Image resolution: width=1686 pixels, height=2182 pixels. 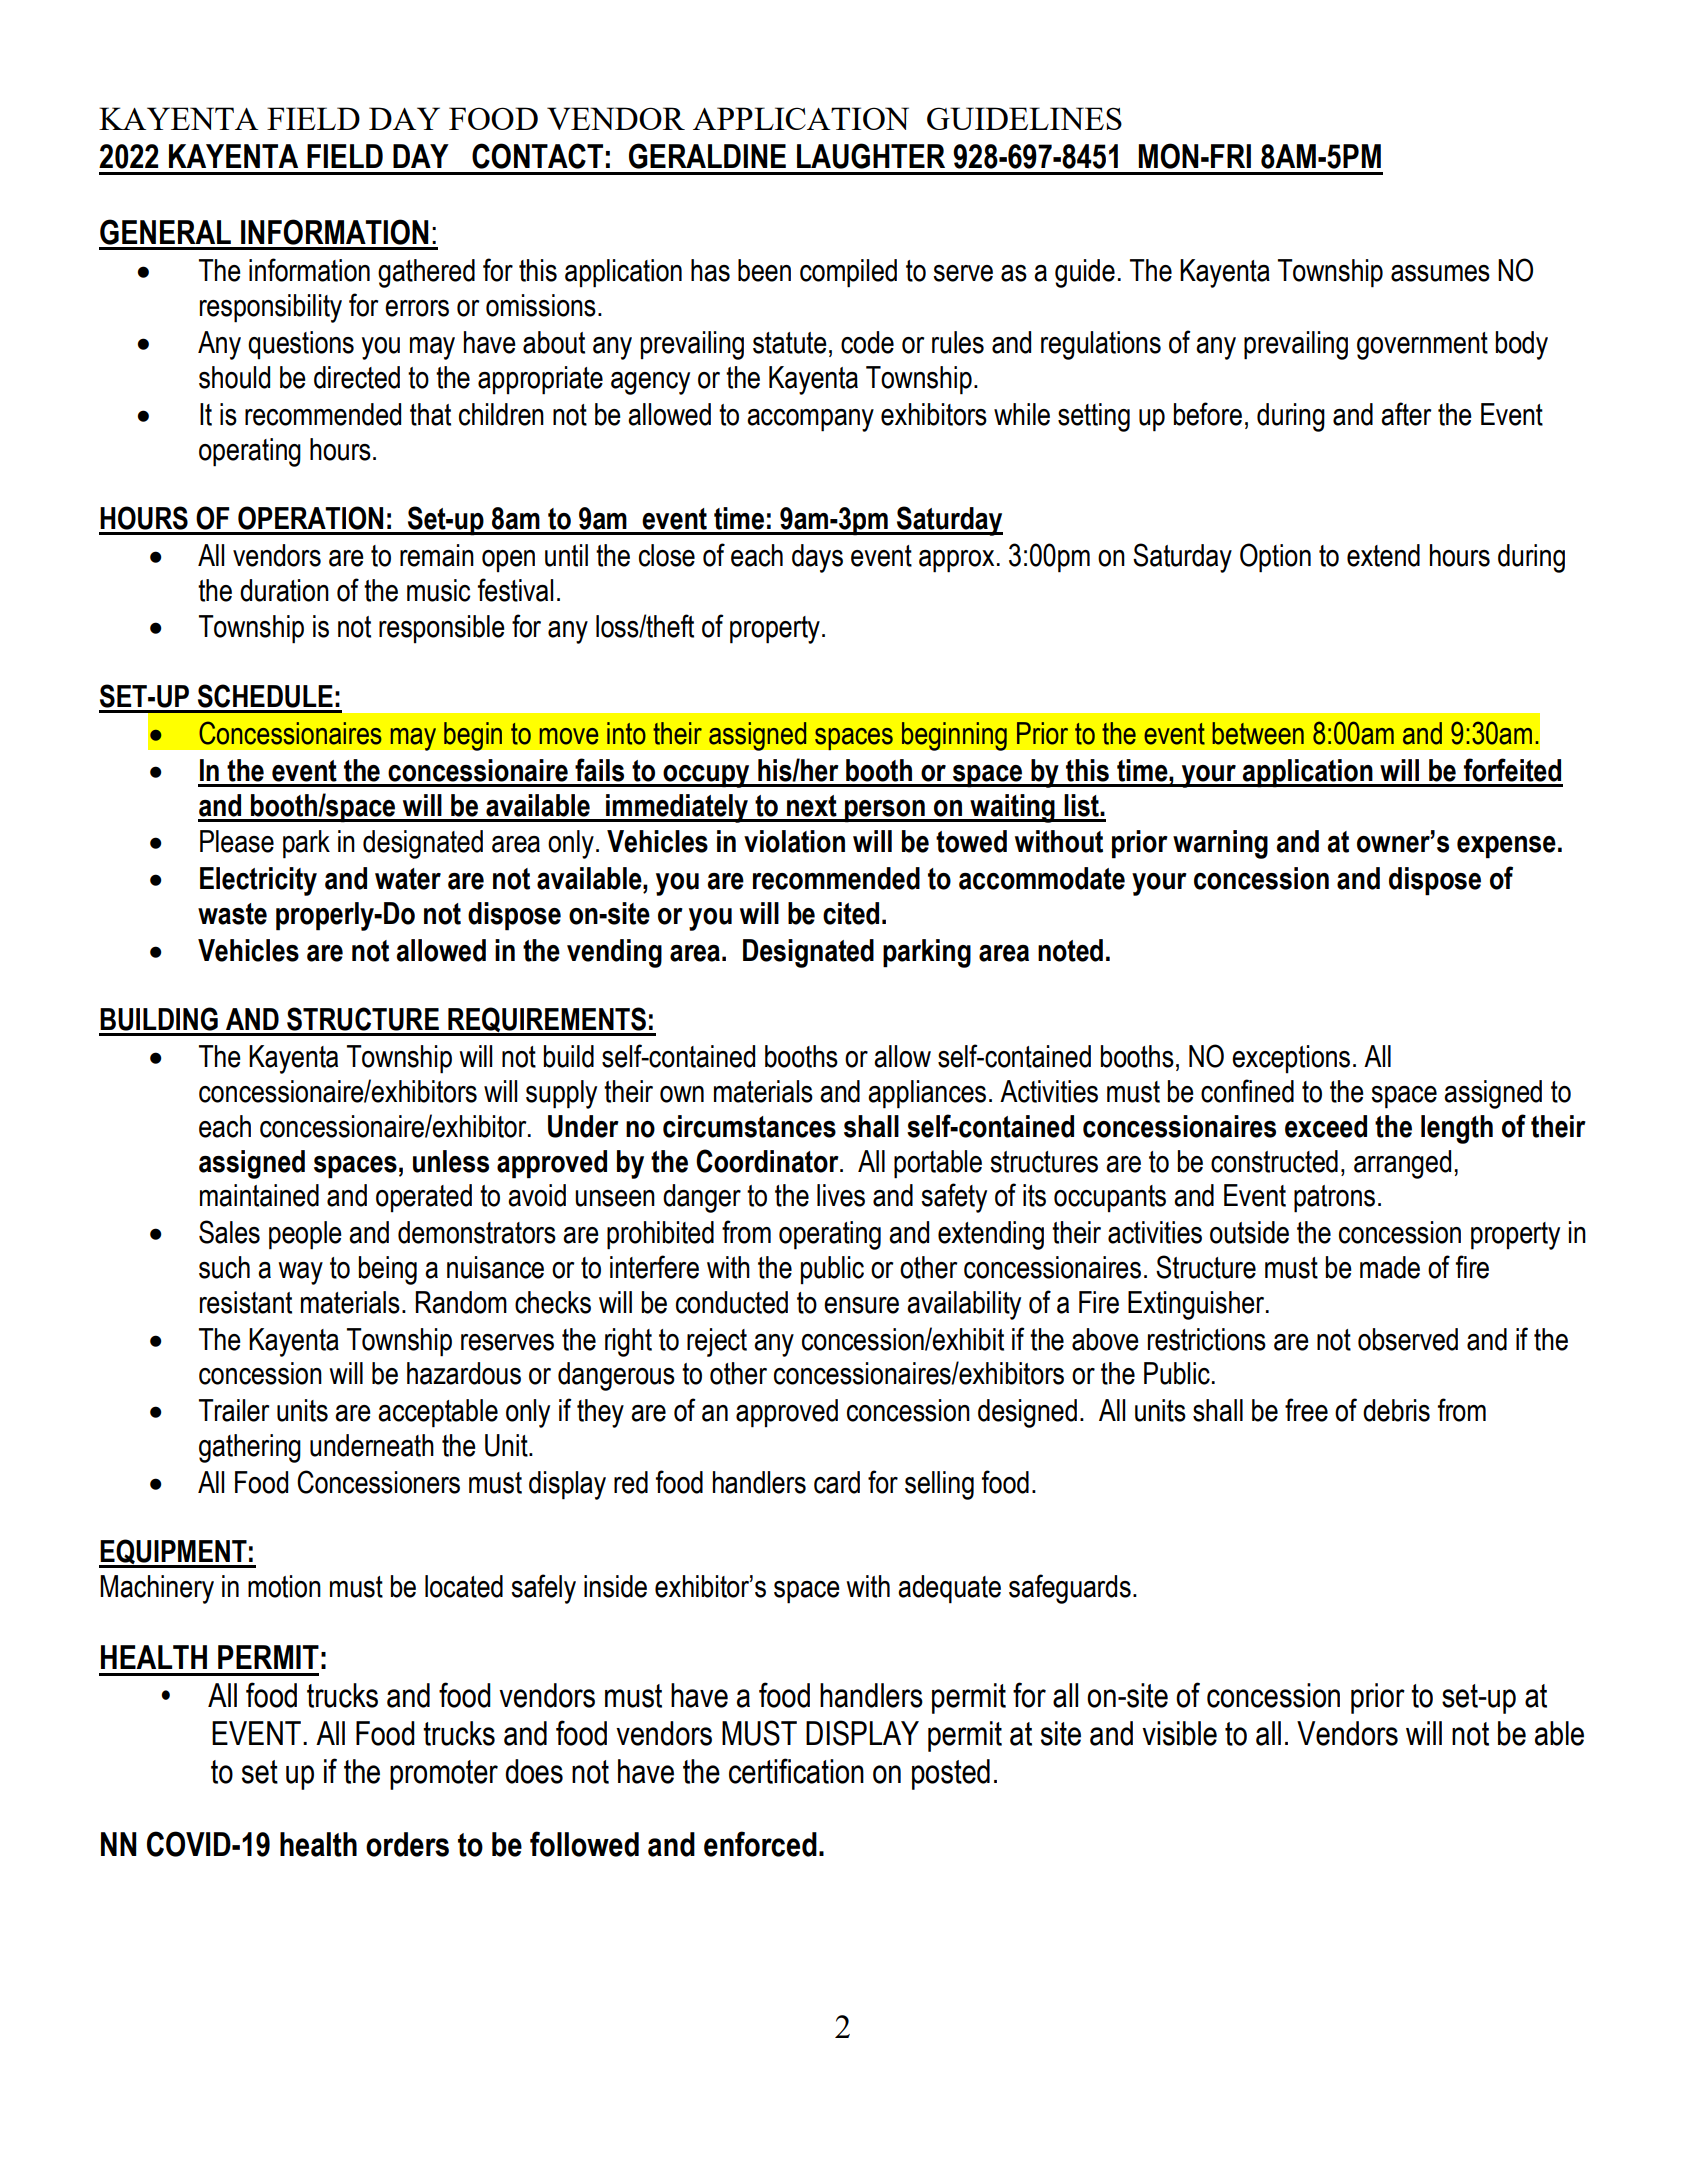 What do you see at coordinates (300, 1273) in the screenshot?
I see `way` at bounding box center [300, 1273].
